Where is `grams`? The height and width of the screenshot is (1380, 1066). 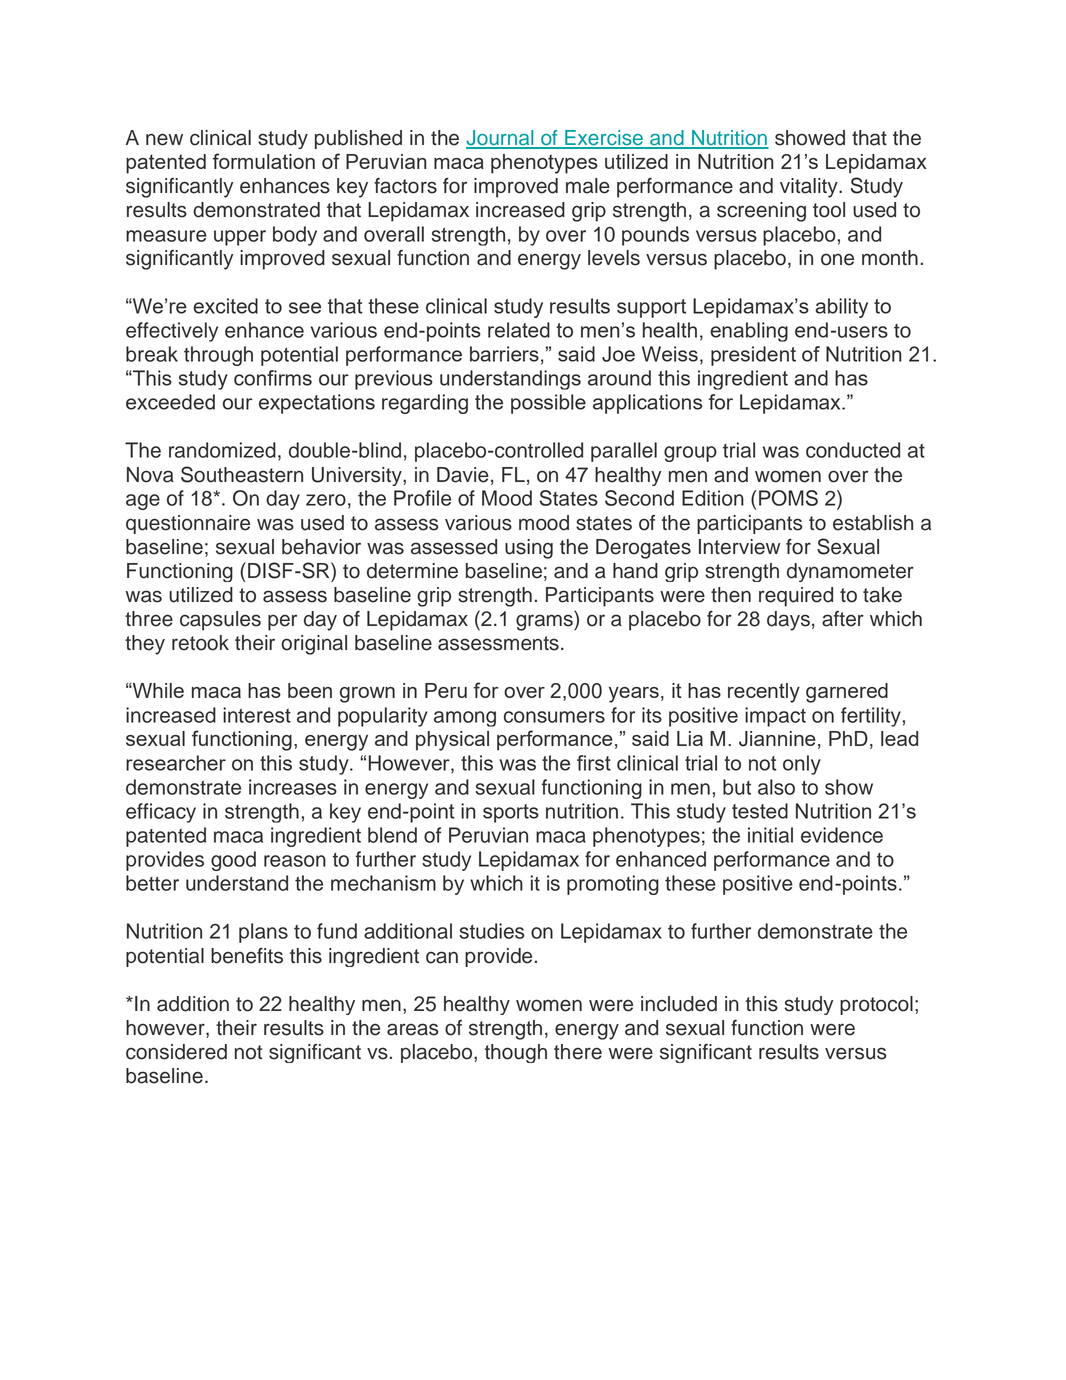 grams is located at coordinates (545, 622).
